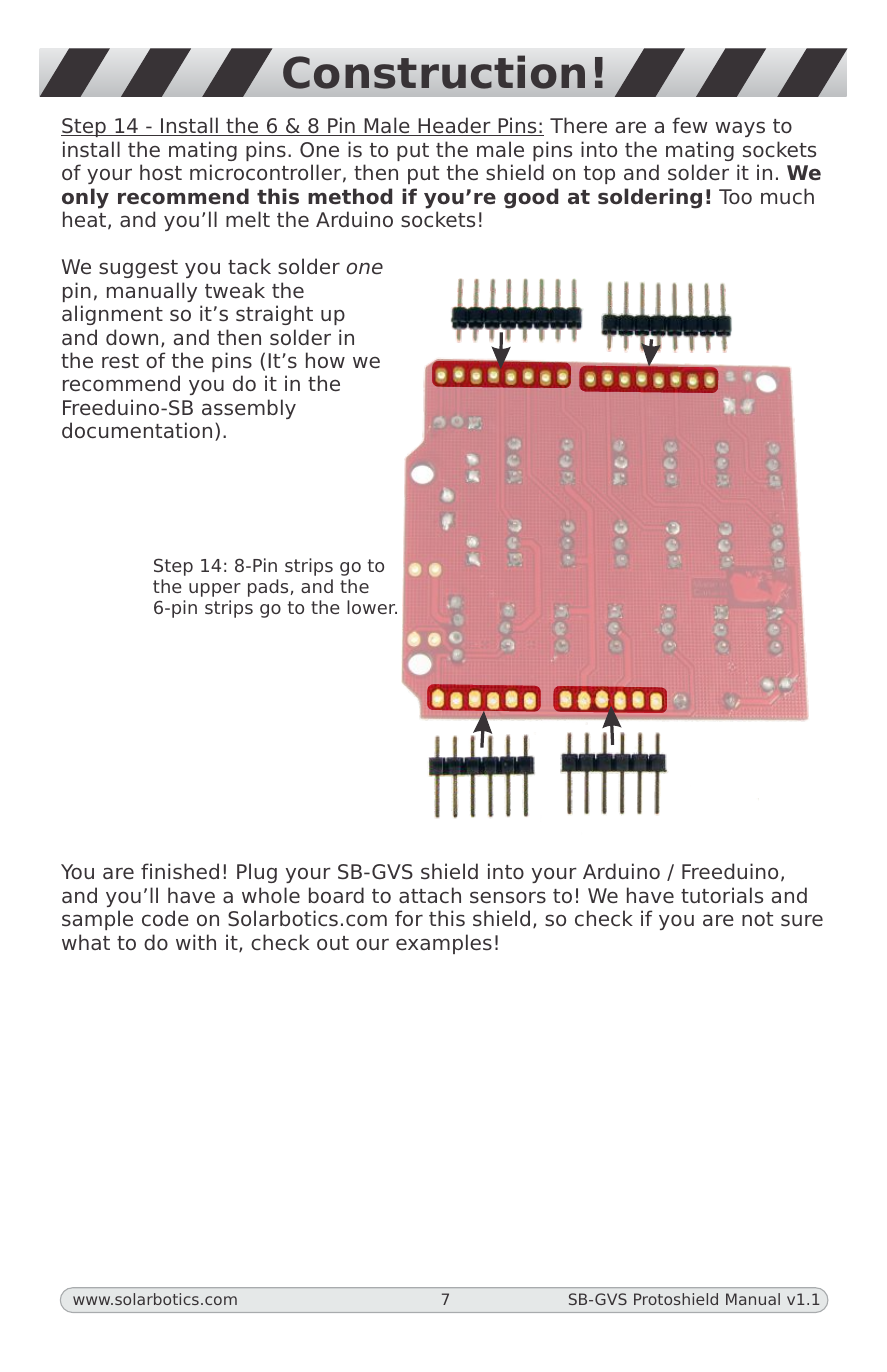 Image resolution: width=887 pixels, height=1372 pixels. I want to click on upper, so click(215, 590).
